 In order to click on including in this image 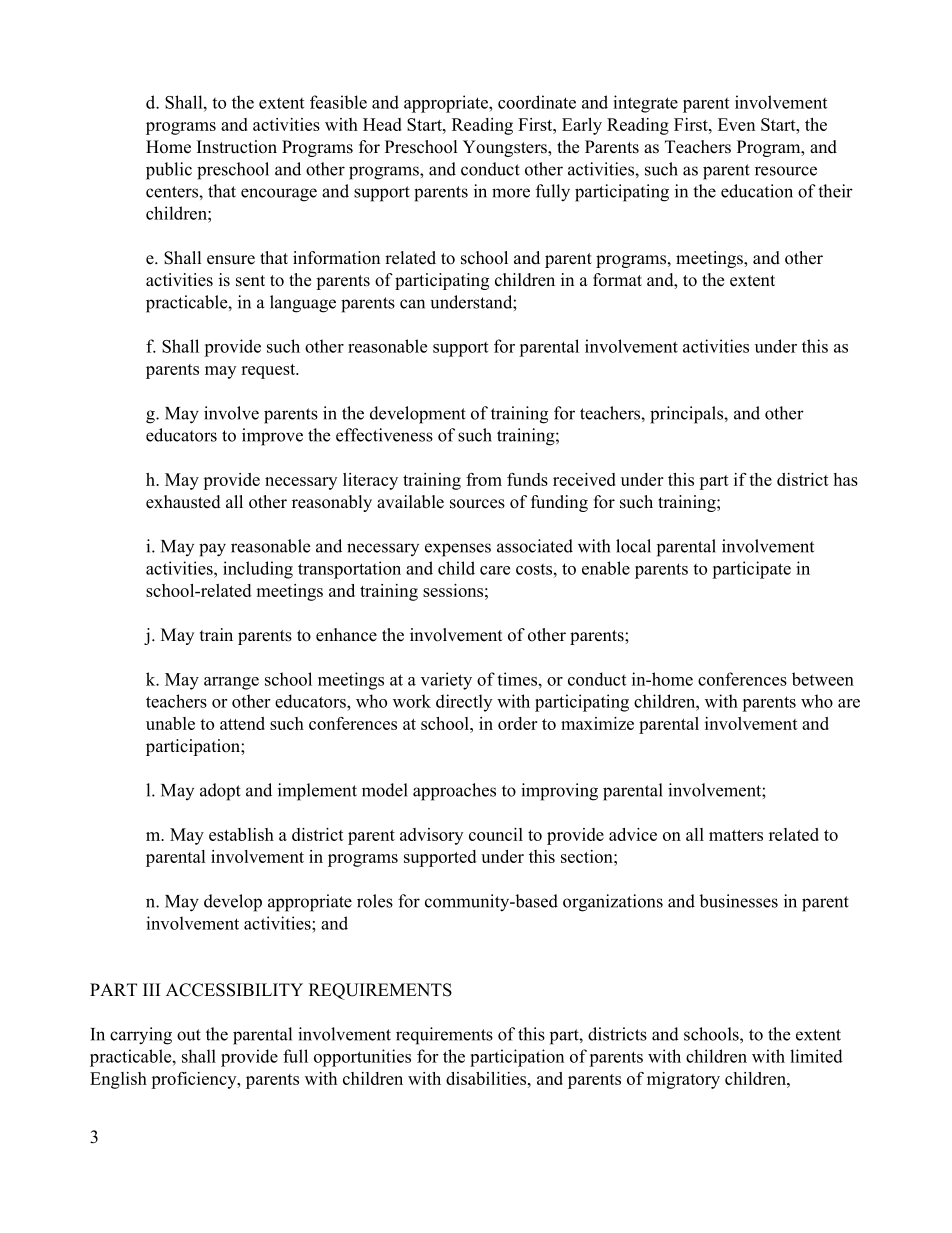, I will do `click(258, 570)`.
